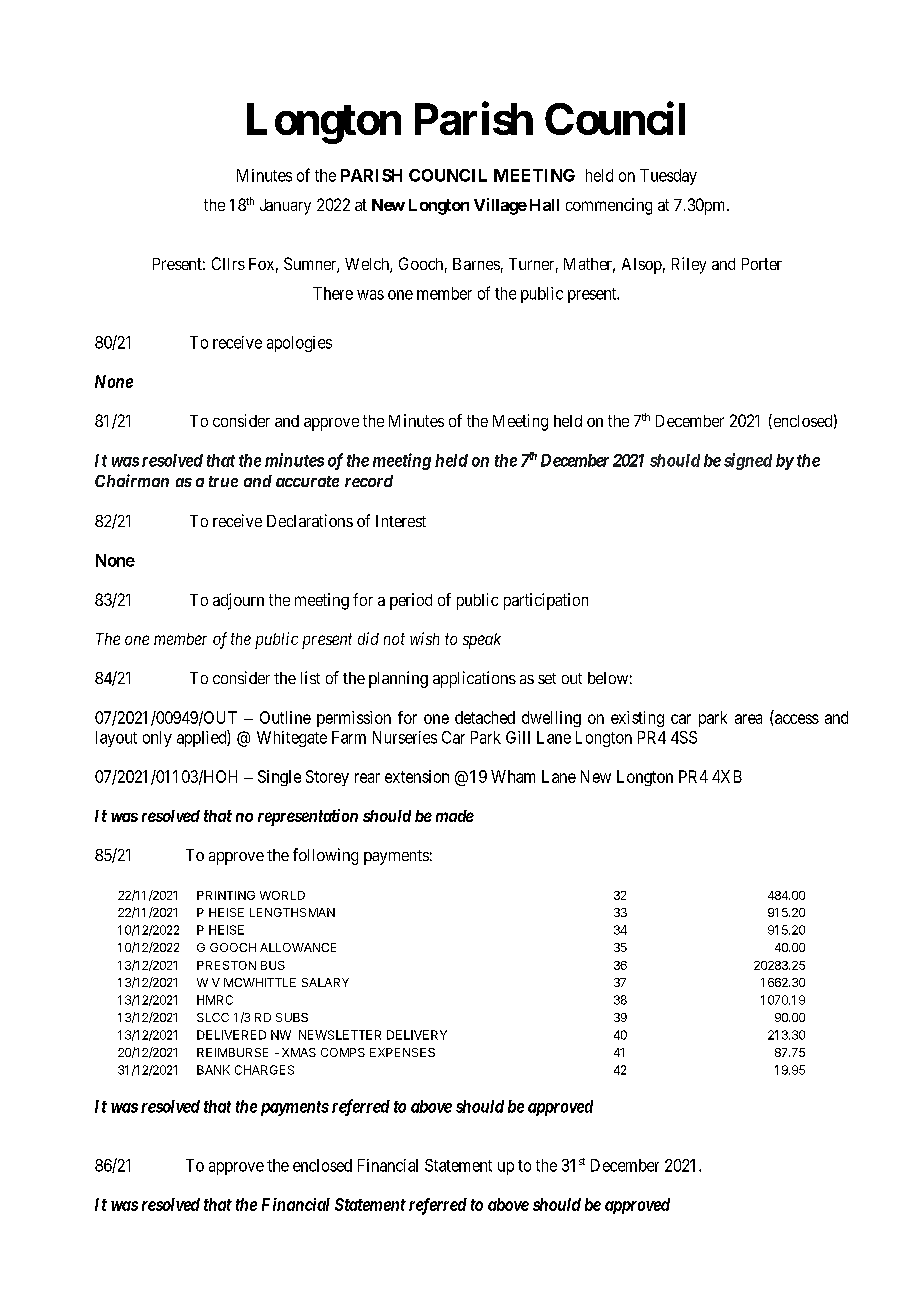 The image size is (924, 1308). I want to click on existing, so click(637, 719).
